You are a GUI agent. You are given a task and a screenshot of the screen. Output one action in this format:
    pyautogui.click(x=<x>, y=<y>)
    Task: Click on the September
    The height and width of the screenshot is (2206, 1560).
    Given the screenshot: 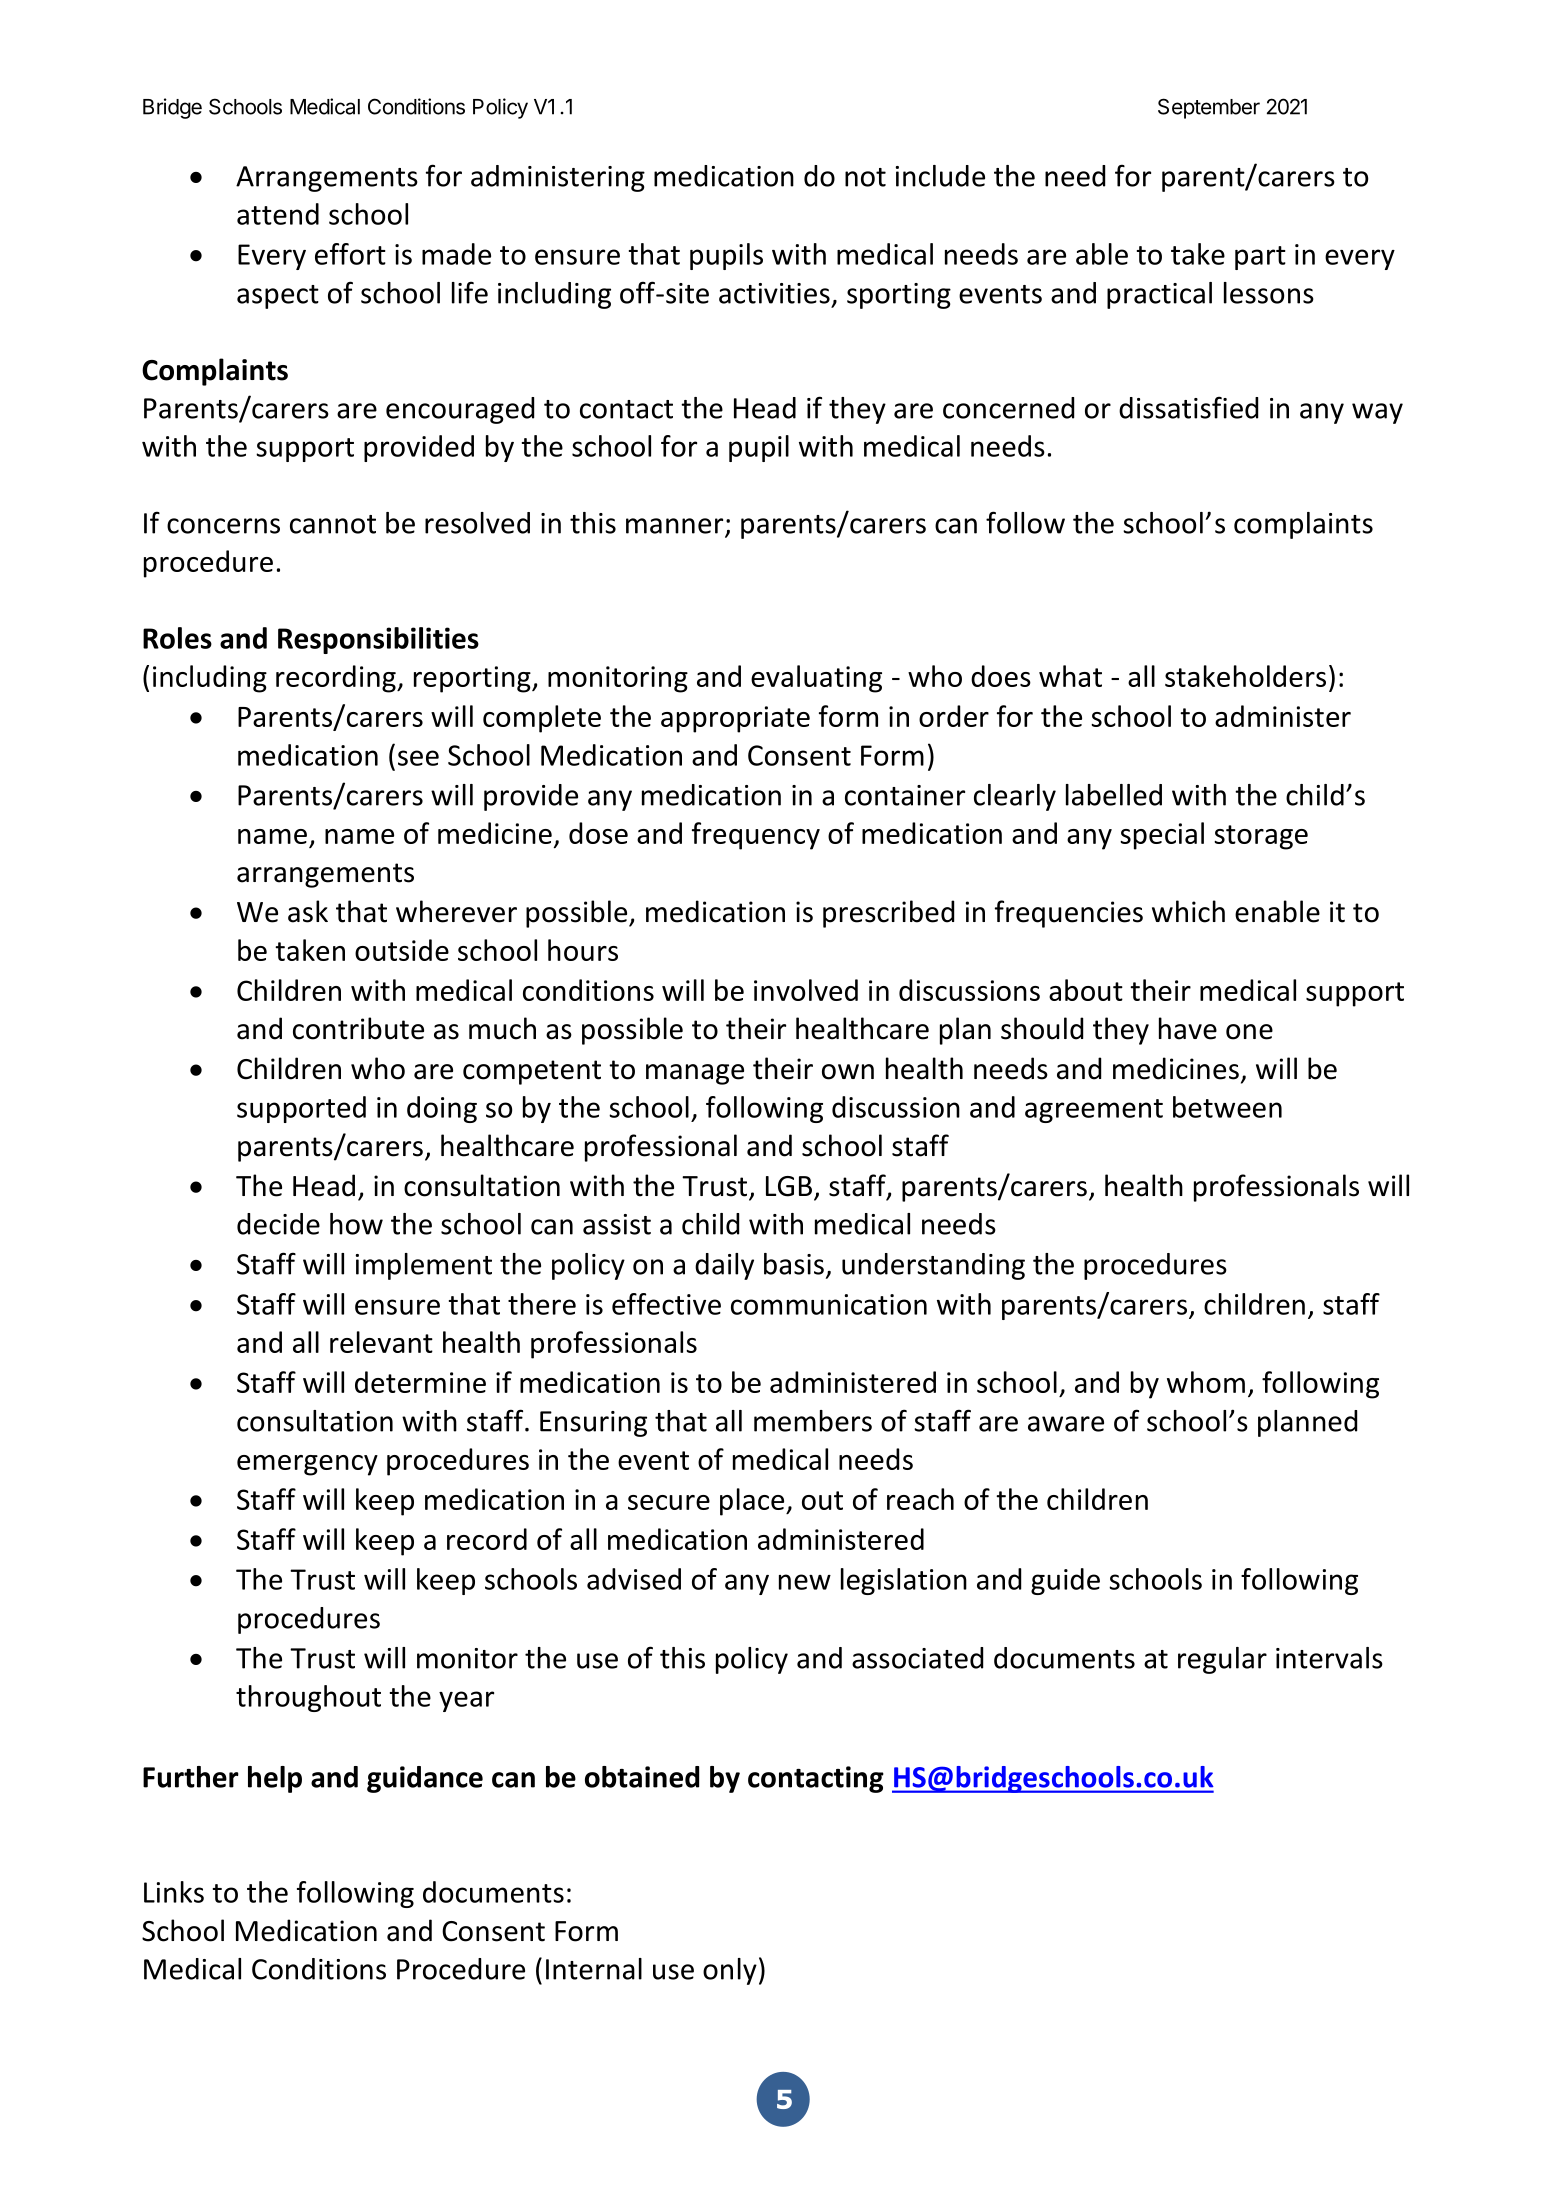 What is the action you would take?
    pyautogui.click(x=1209, y=108)
